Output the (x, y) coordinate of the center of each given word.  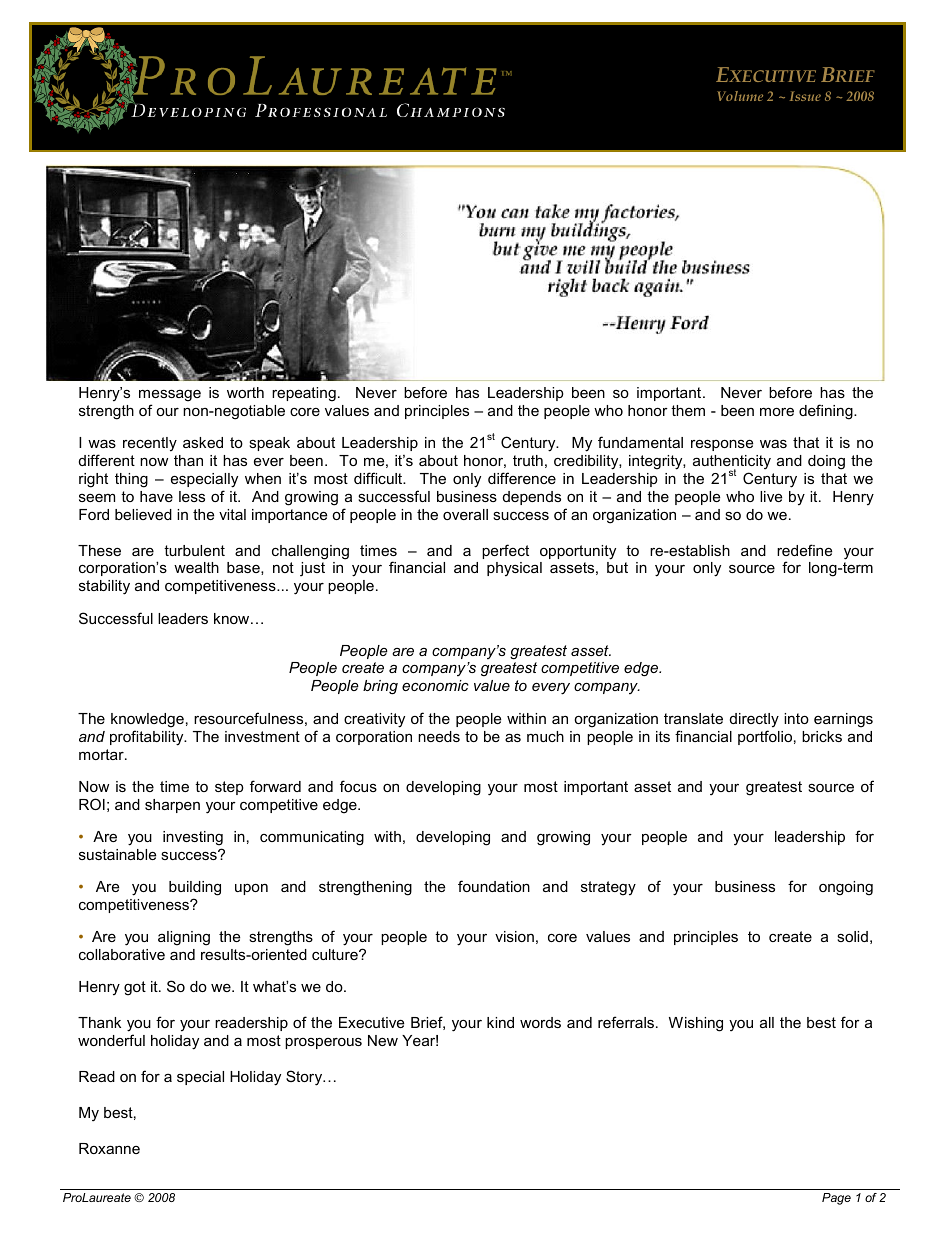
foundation (494, 886)
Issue (805, 96)
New (383, 1040)
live (771, 496)
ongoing (846, 888)
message (170, 395)
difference (522, 478)
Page (836, 1199)
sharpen (172, 806)
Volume (740, 96)
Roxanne (109, 1148)
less (192, 496)
